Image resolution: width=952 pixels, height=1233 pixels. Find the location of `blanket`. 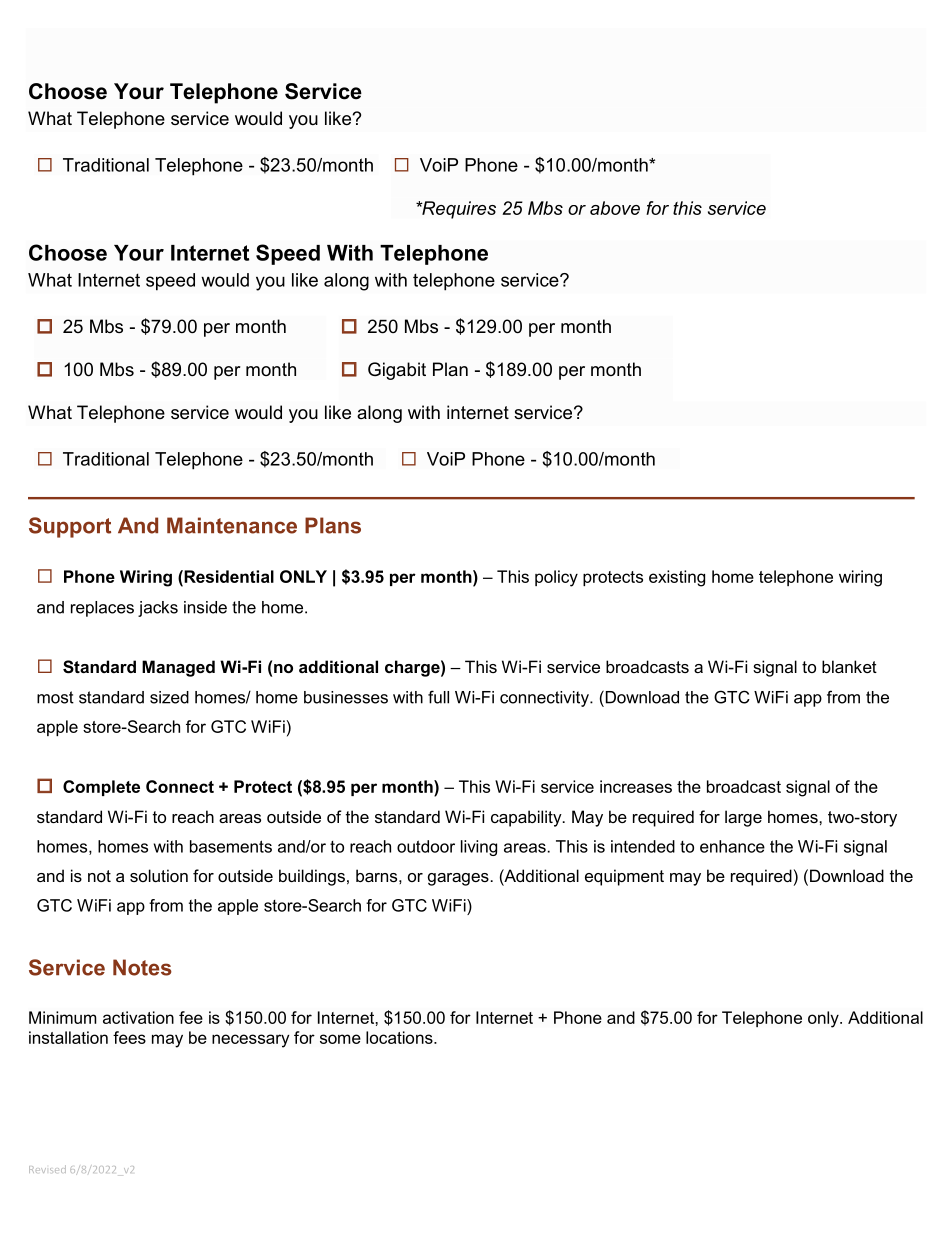

blanket is located at coordinates (849, 666).
